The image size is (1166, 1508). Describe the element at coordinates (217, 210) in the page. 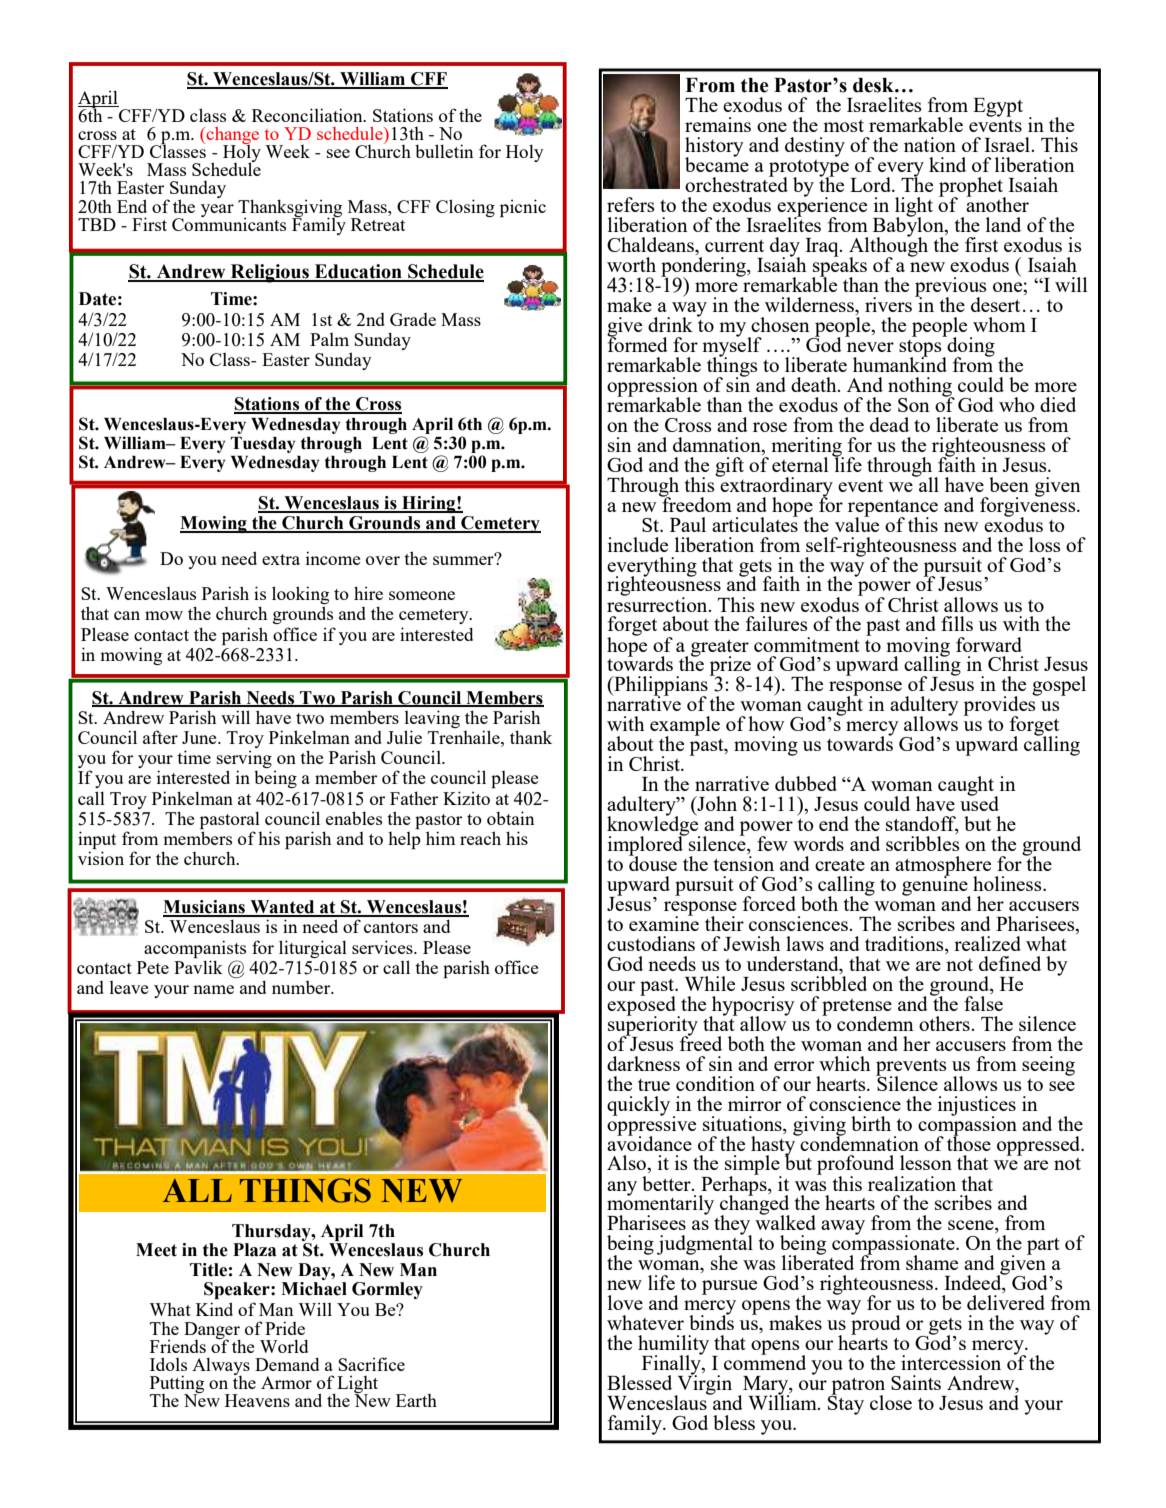

I see `year` at that location.
